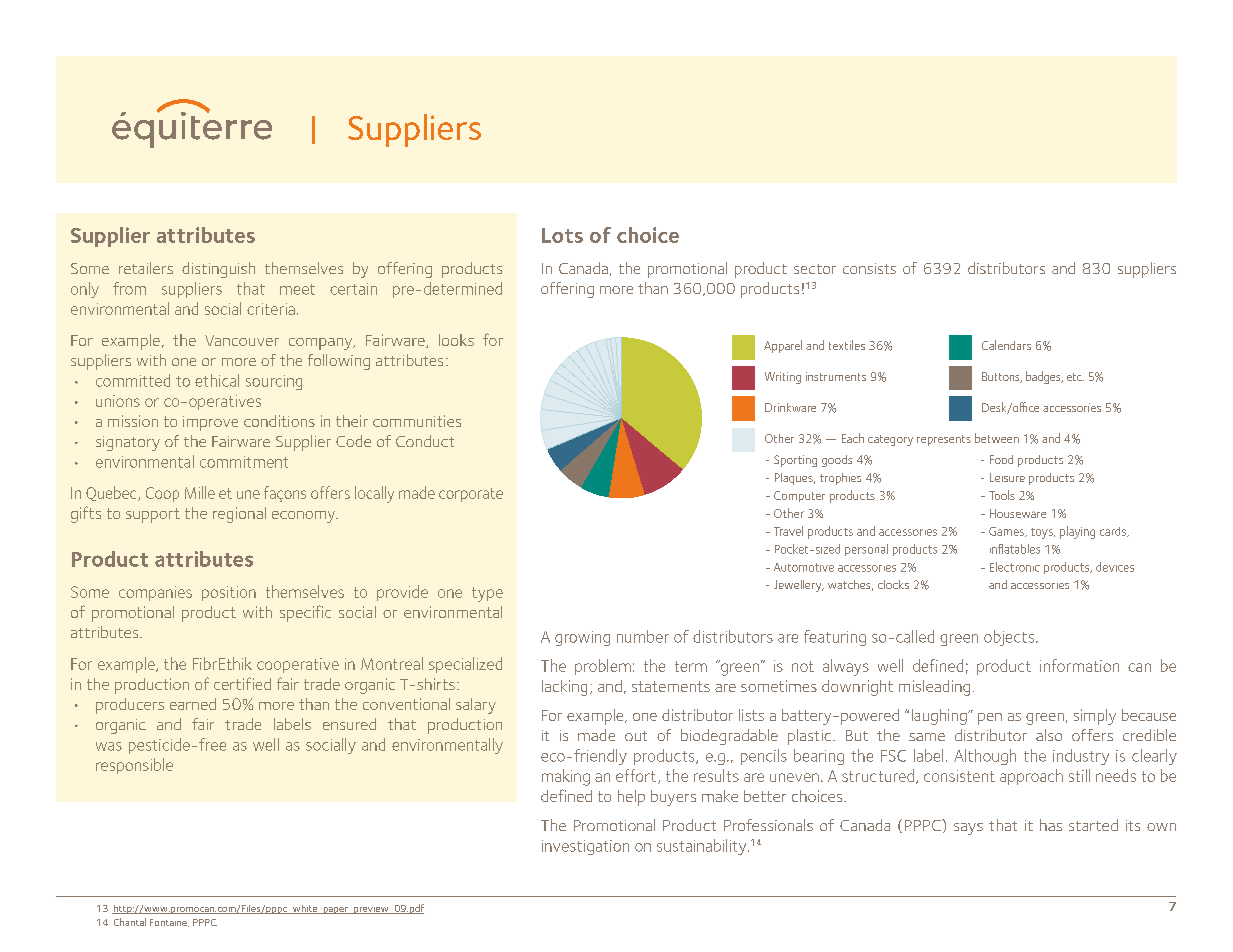 This screenshot has width=1233, height=952. I want to click on Leisure, so click(1007, 477).
